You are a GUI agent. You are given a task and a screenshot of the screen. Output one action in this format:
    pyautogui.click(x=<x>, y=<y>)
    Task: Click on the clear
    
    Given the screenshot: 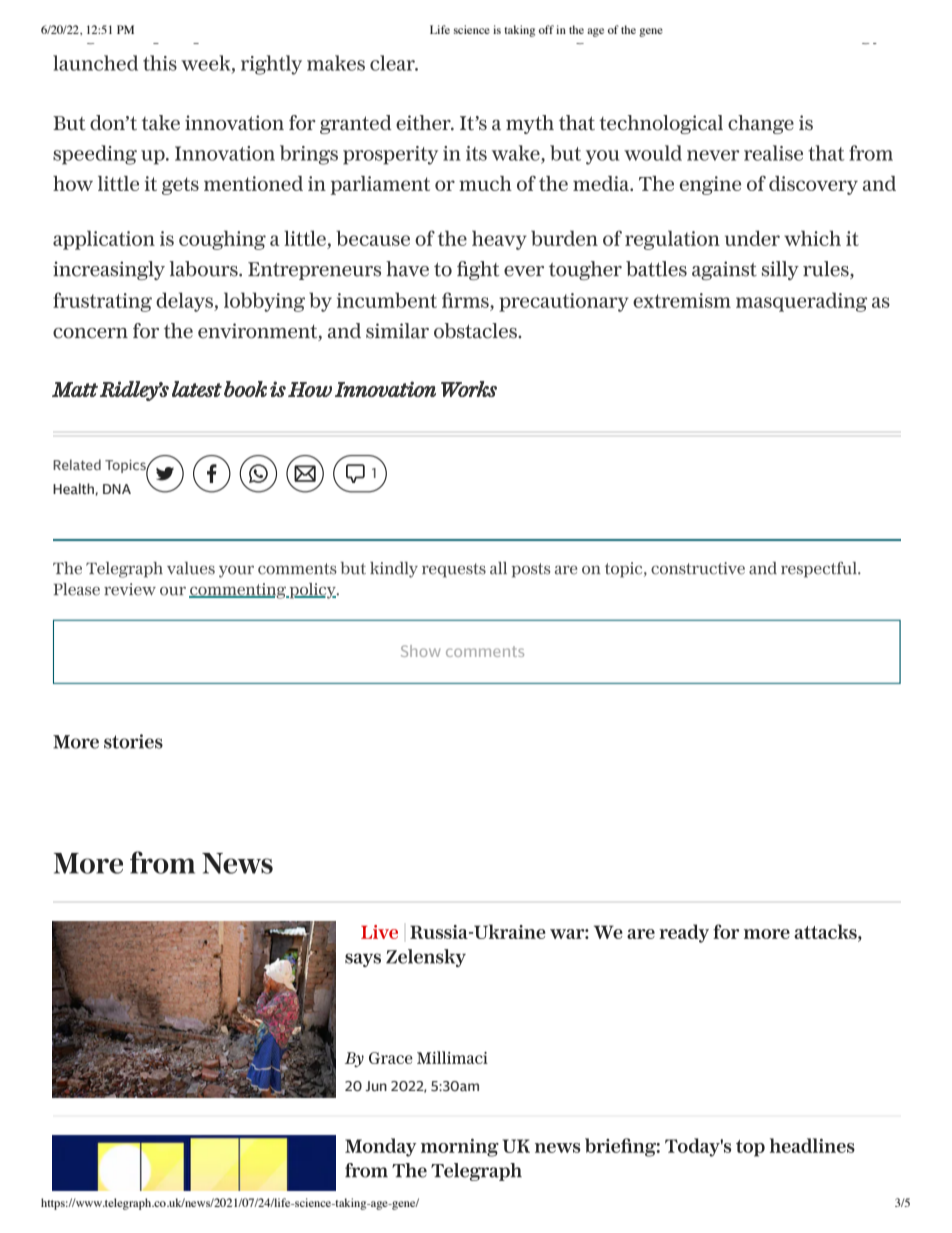 What is the action you would take?
    pyautogui.click(x=393, y=63)
